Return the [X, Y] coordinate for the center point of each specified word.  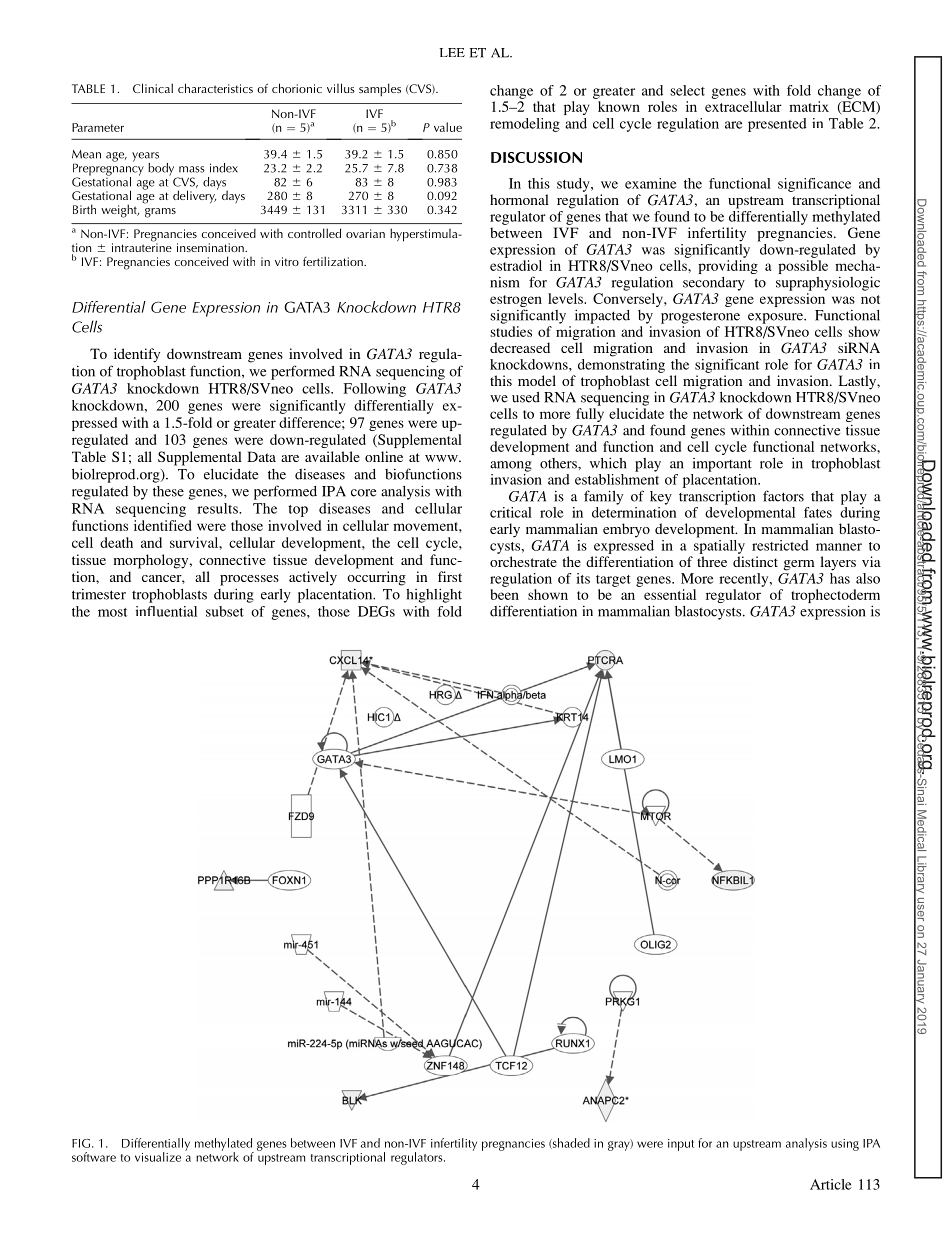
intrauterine [142, 246]
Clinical [153, 88]
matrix [809, 106]
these [168, 491]
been [504, 594]
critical [511, 512]
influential [166, 611]
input [681, 1145]
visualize [158, 1157]
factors [783, 496]
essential [670, 594]
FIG [81, 1143]
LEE [452, 52]
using [845, 1145]
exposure [777, 318]
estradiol [516, 265]
